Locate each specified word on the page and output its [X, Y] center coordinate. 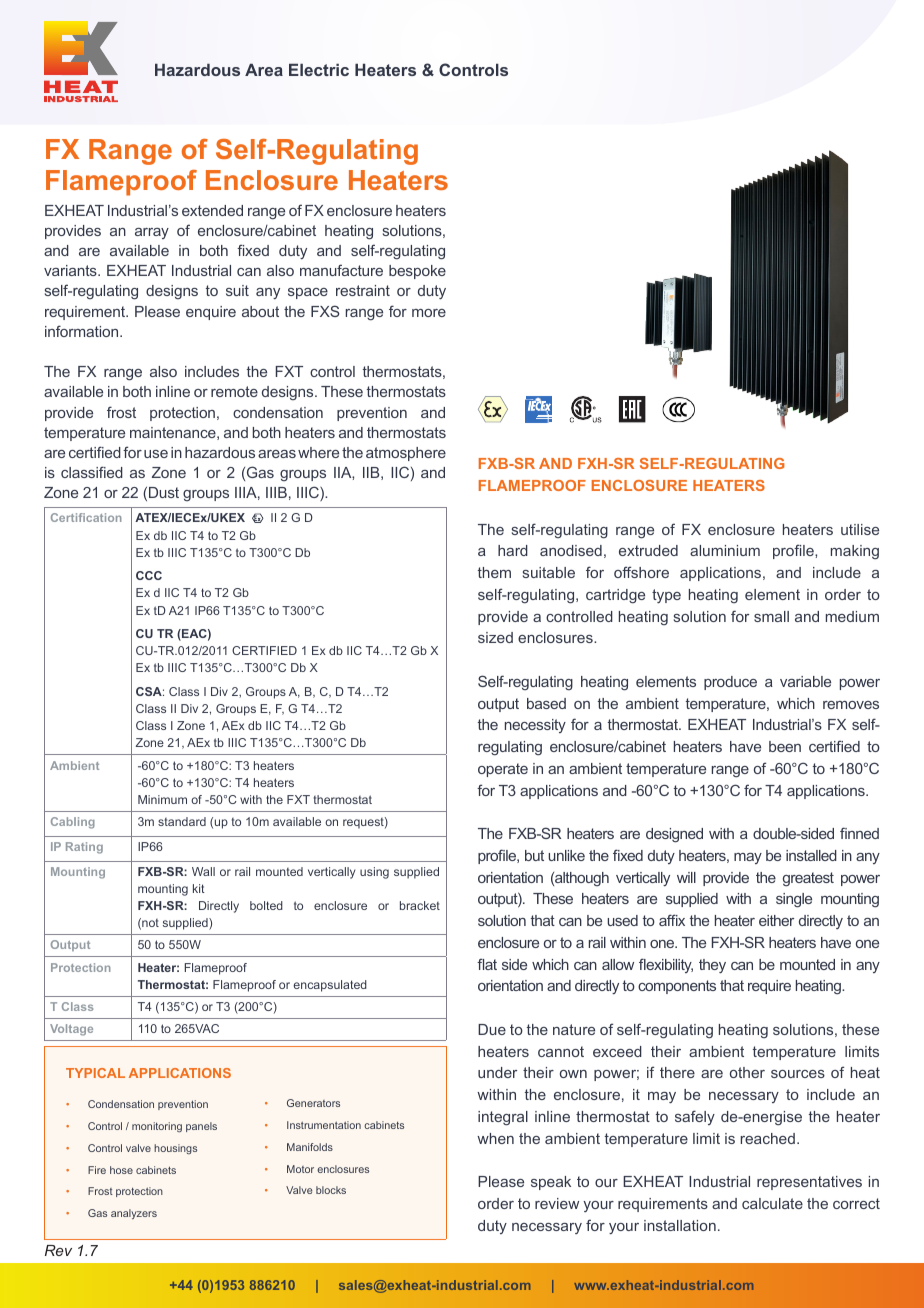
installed [811, 855]
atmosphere [406, 454]
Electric [319, 70]
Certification [86, 517]
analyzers [134, 1214]
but [534, 855]
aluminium [725, 550]
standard [182, 821]
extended [212, 210]
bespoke [417, 272]
